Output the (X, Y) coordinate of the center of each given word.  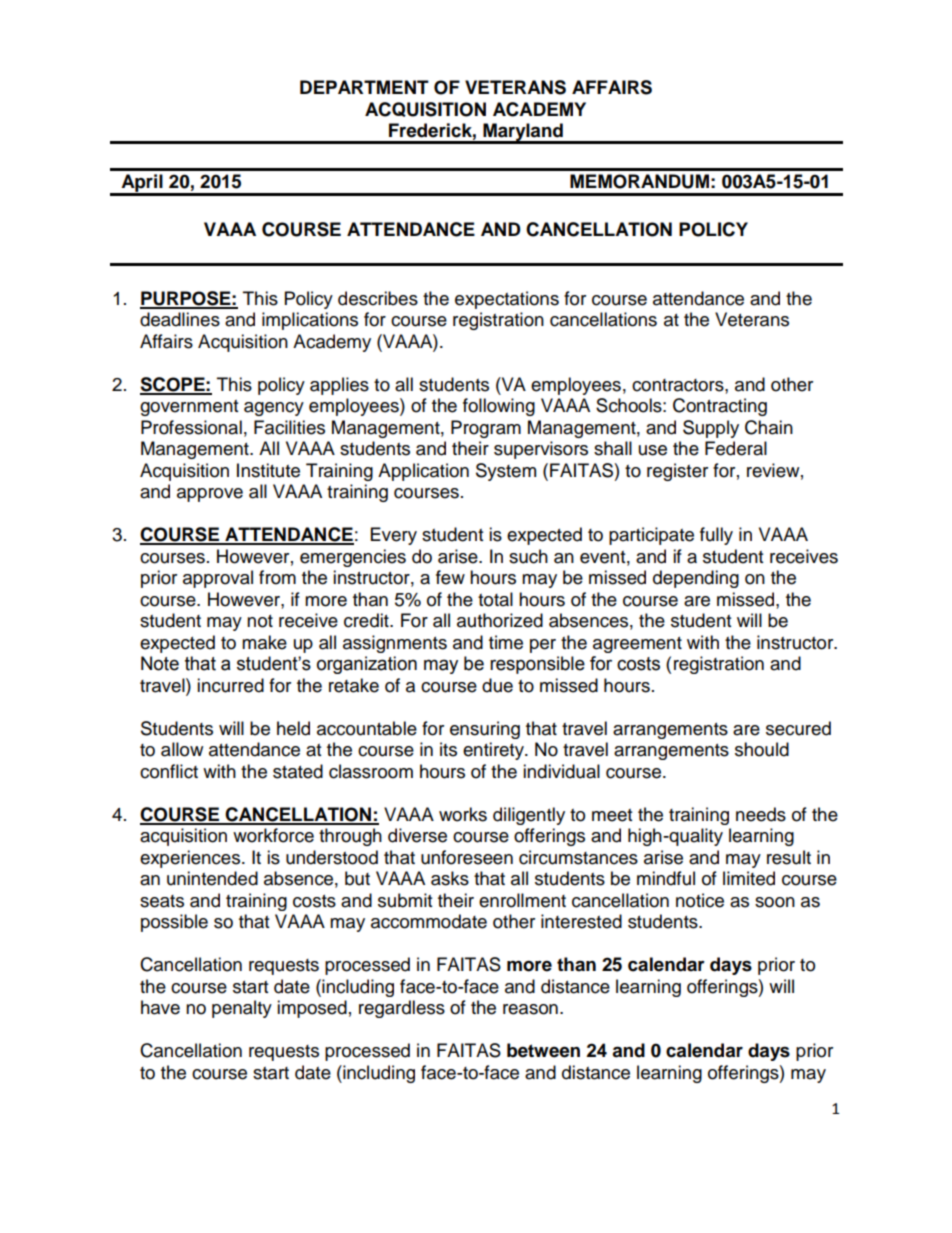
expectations (507, 300)
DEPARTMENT (364, 87)
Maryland (523, 133)
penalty (242, 1009)
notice (700, 900)
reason (530, 1009)
